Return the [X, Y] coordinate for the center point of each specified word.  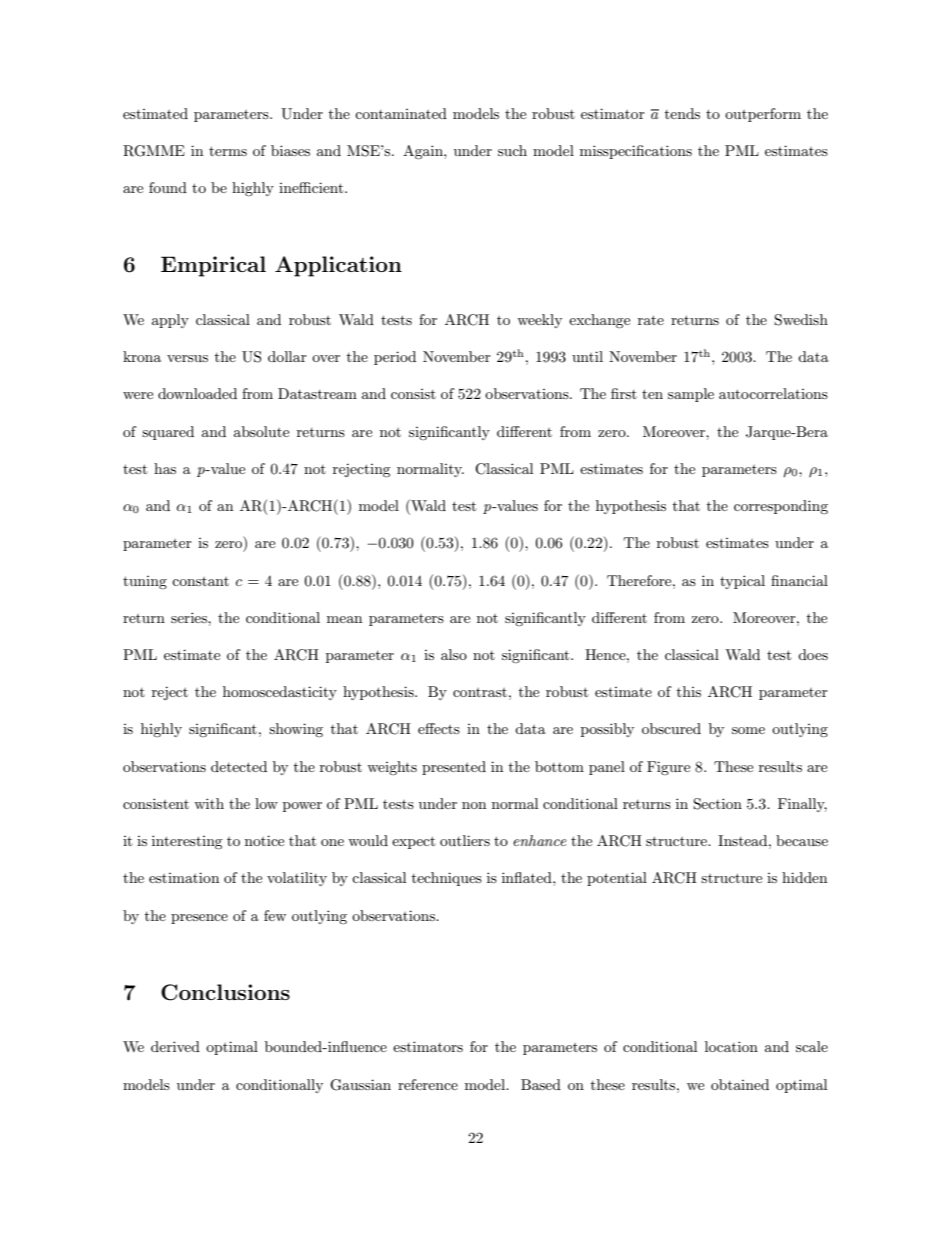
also [454, 654]
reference [428, 1084]
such [512, 150]
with [209, 803]
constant [200, 581]
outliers [465, 840]
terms [228, 151]
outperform [763, 115]
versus [187, 358]
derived [175, 1046]
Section [717, 804]
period [395, 358]
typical [742, 582]
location [731, 1046]
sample [691, 395]
